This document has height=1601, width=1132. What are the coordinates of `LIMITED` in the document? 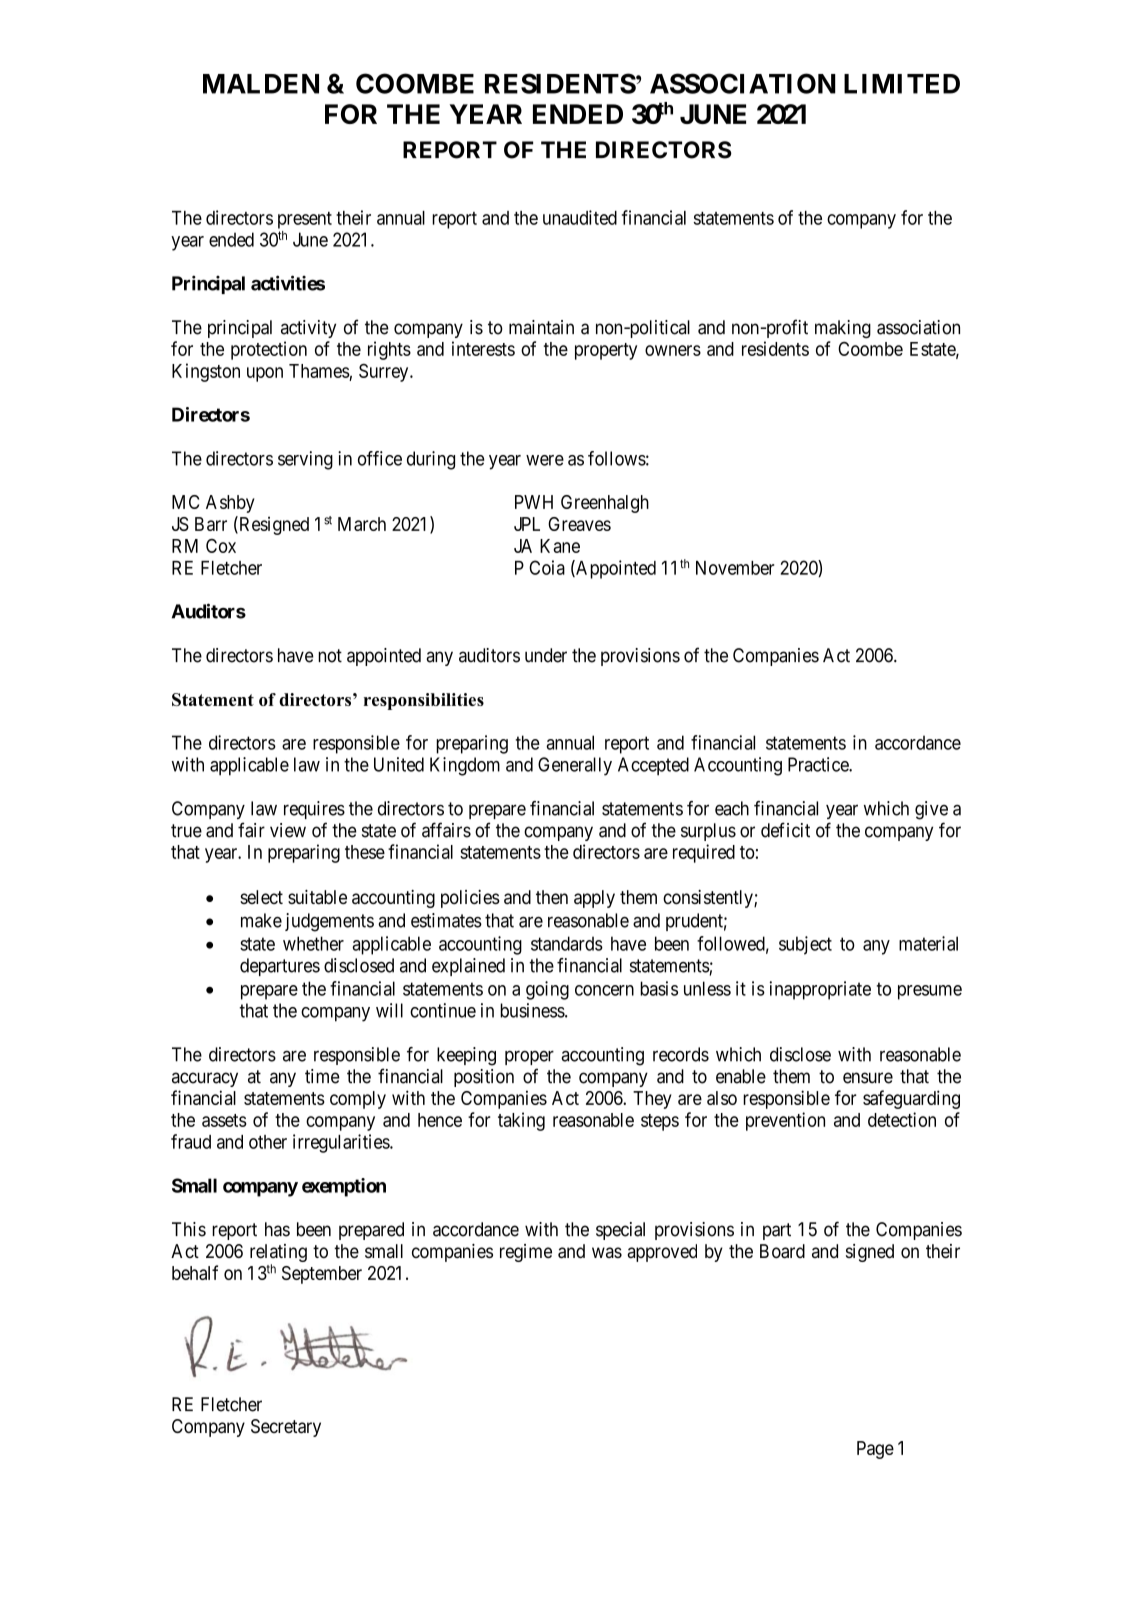 It's located at (902, 84).
